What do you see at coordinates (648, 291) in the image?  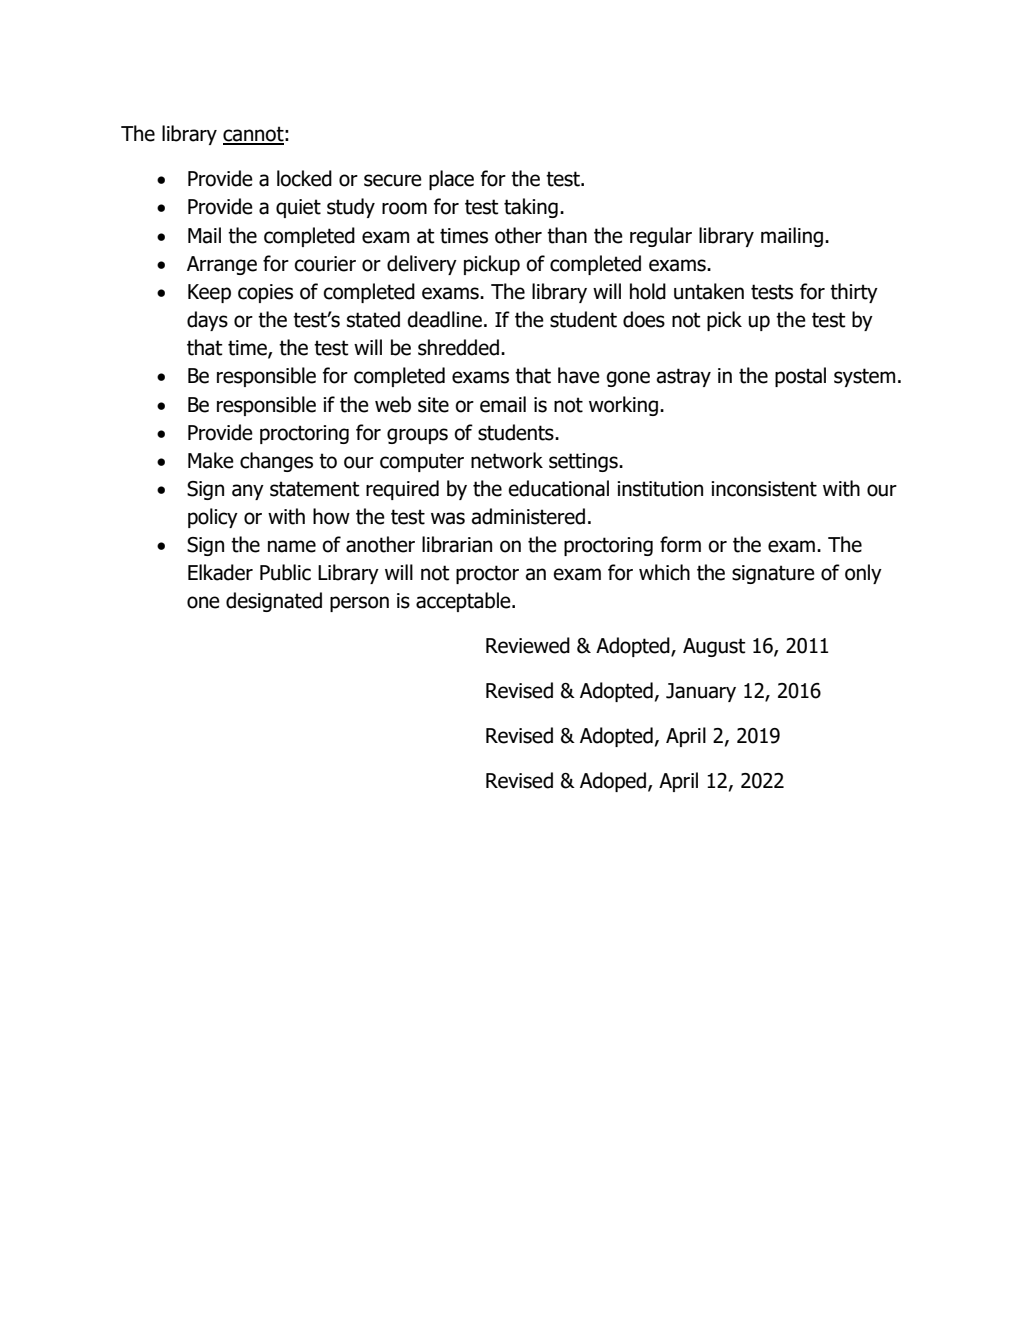 I see `hold` at bounding box center [648, 291].
